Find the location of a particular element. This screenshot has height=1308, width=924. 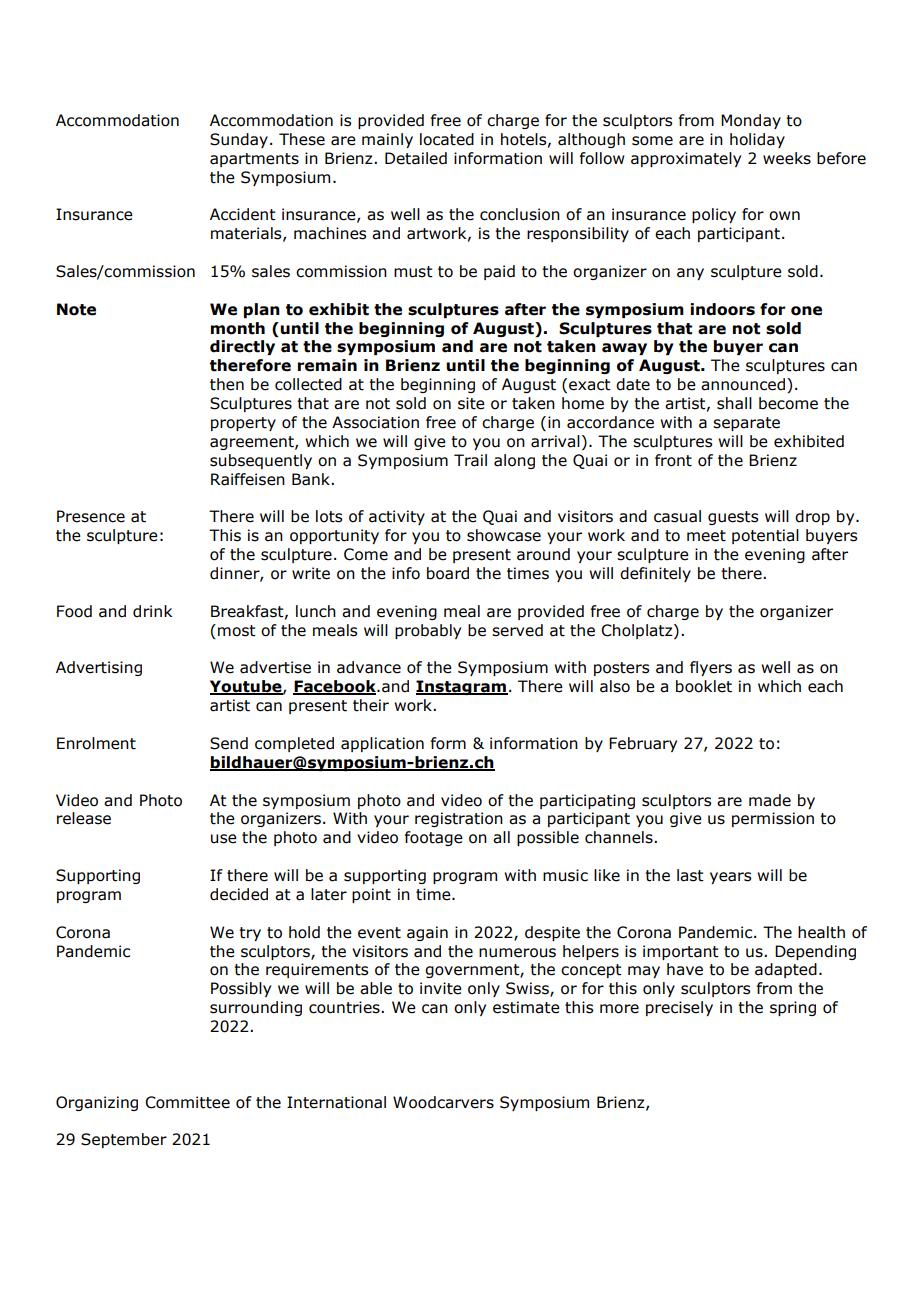

again is located at coordinates (427, 933).
